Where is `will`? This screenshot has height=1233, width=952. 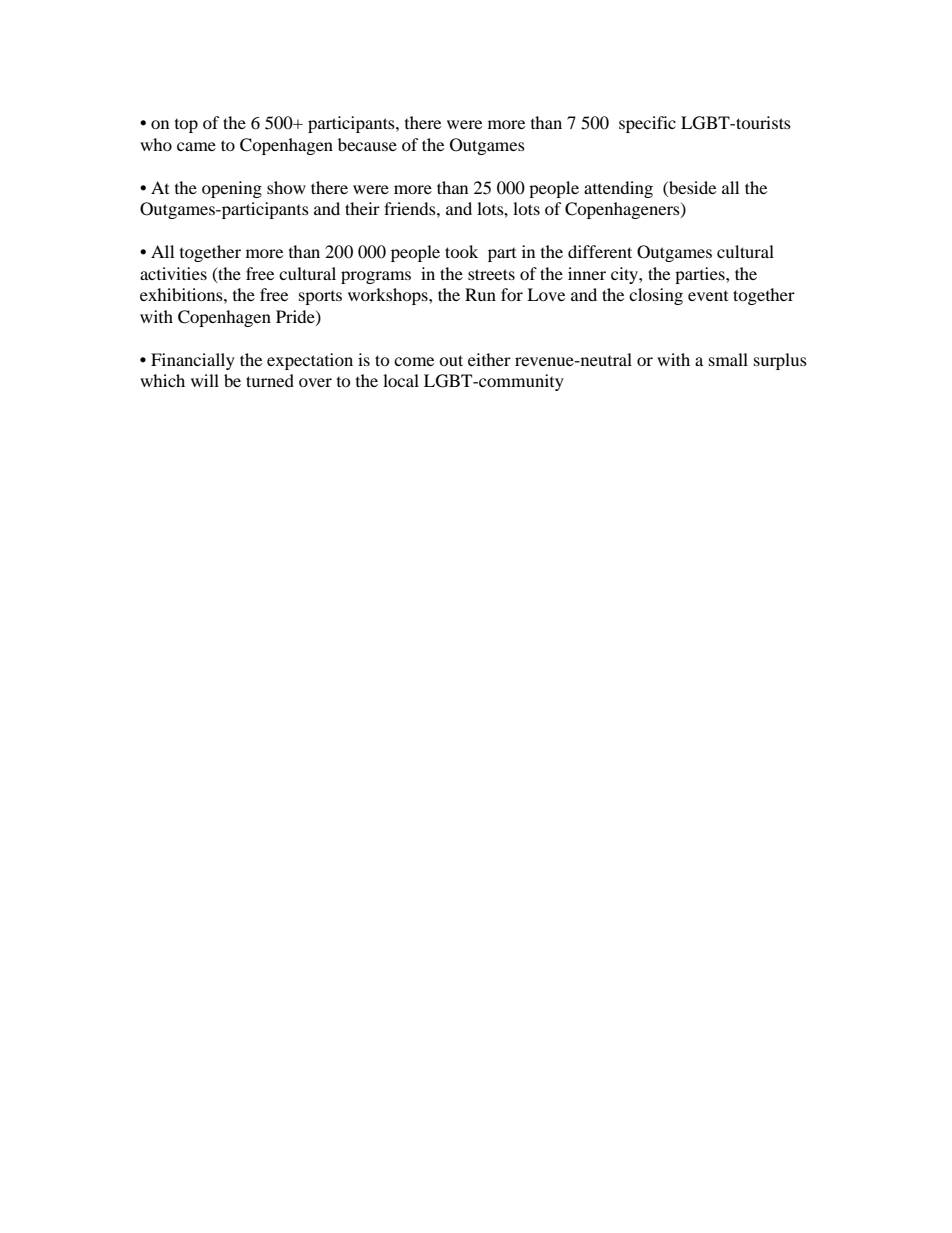
will is located at coordinates (205, 380).
